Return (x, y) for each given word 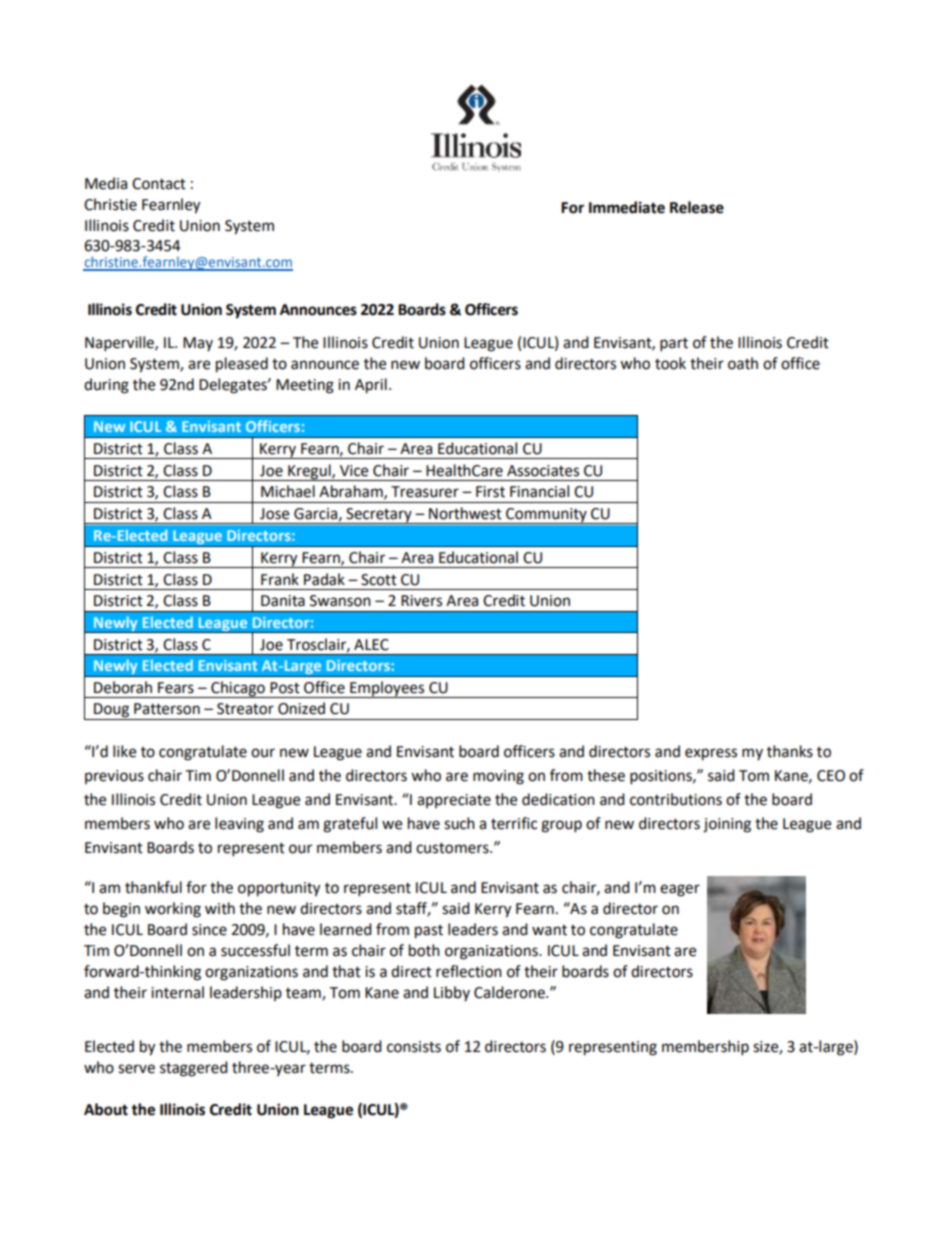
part (674, 345)
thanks (790, 751)
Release (697, 207)
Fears (176, 688)
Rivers (421, 601)
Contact (159, 184)
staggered (194, 1069)
